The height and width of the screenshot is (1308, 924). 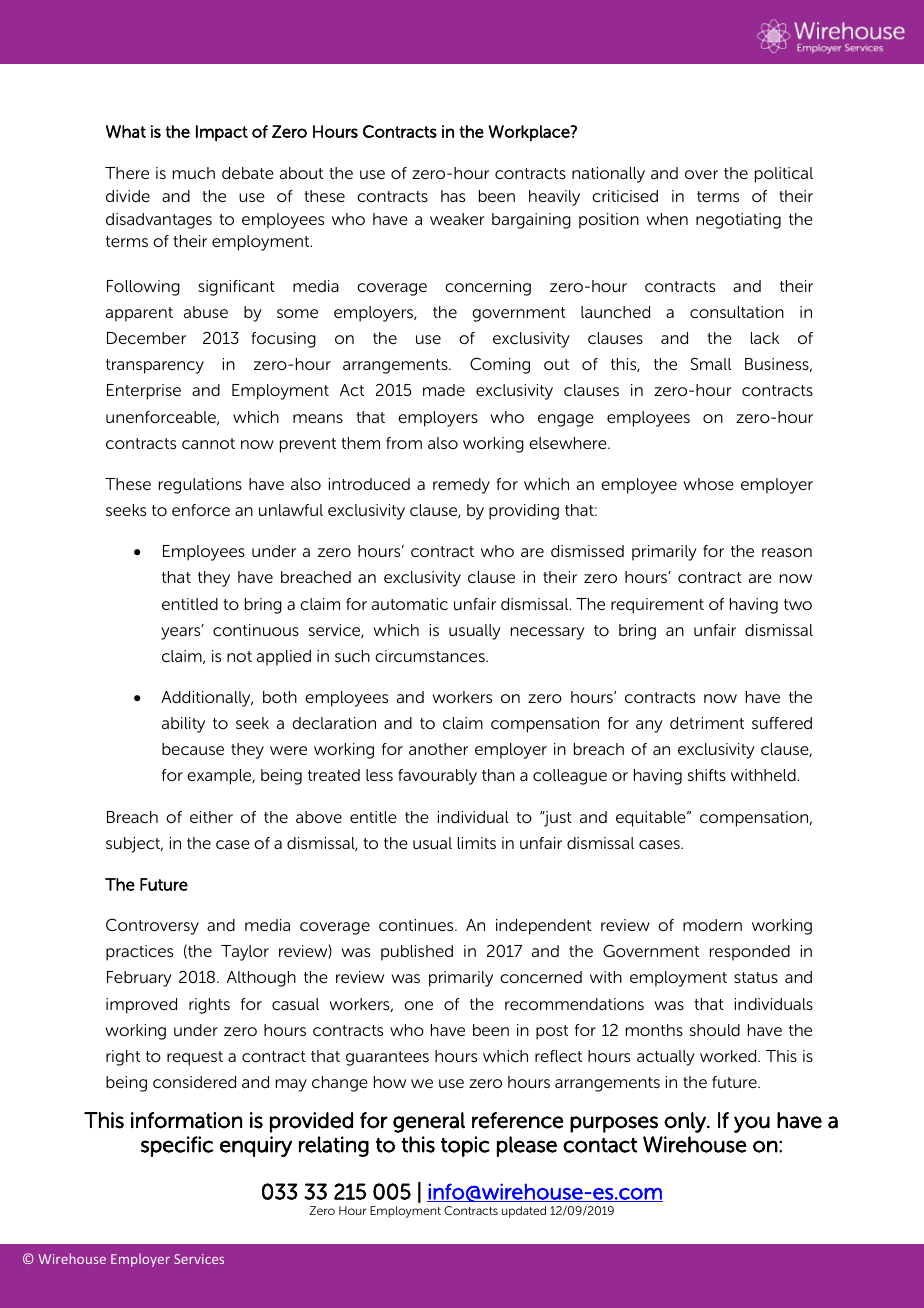 What do you see at coordinates (194, 173) in the screenshot?
I see `much` at bounding box center [194, 173].
